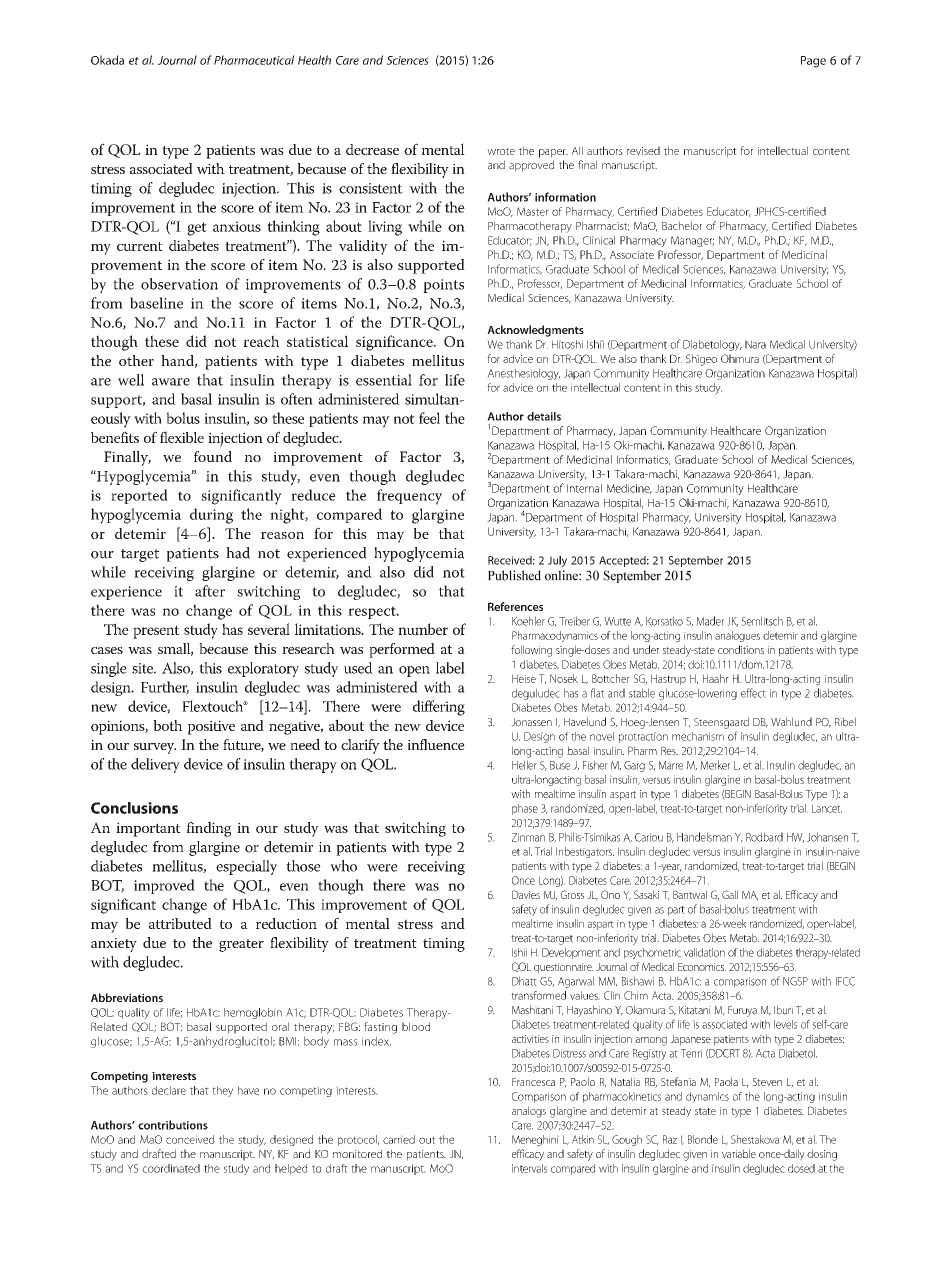  I want to click on Davies, so click(526, 894).
